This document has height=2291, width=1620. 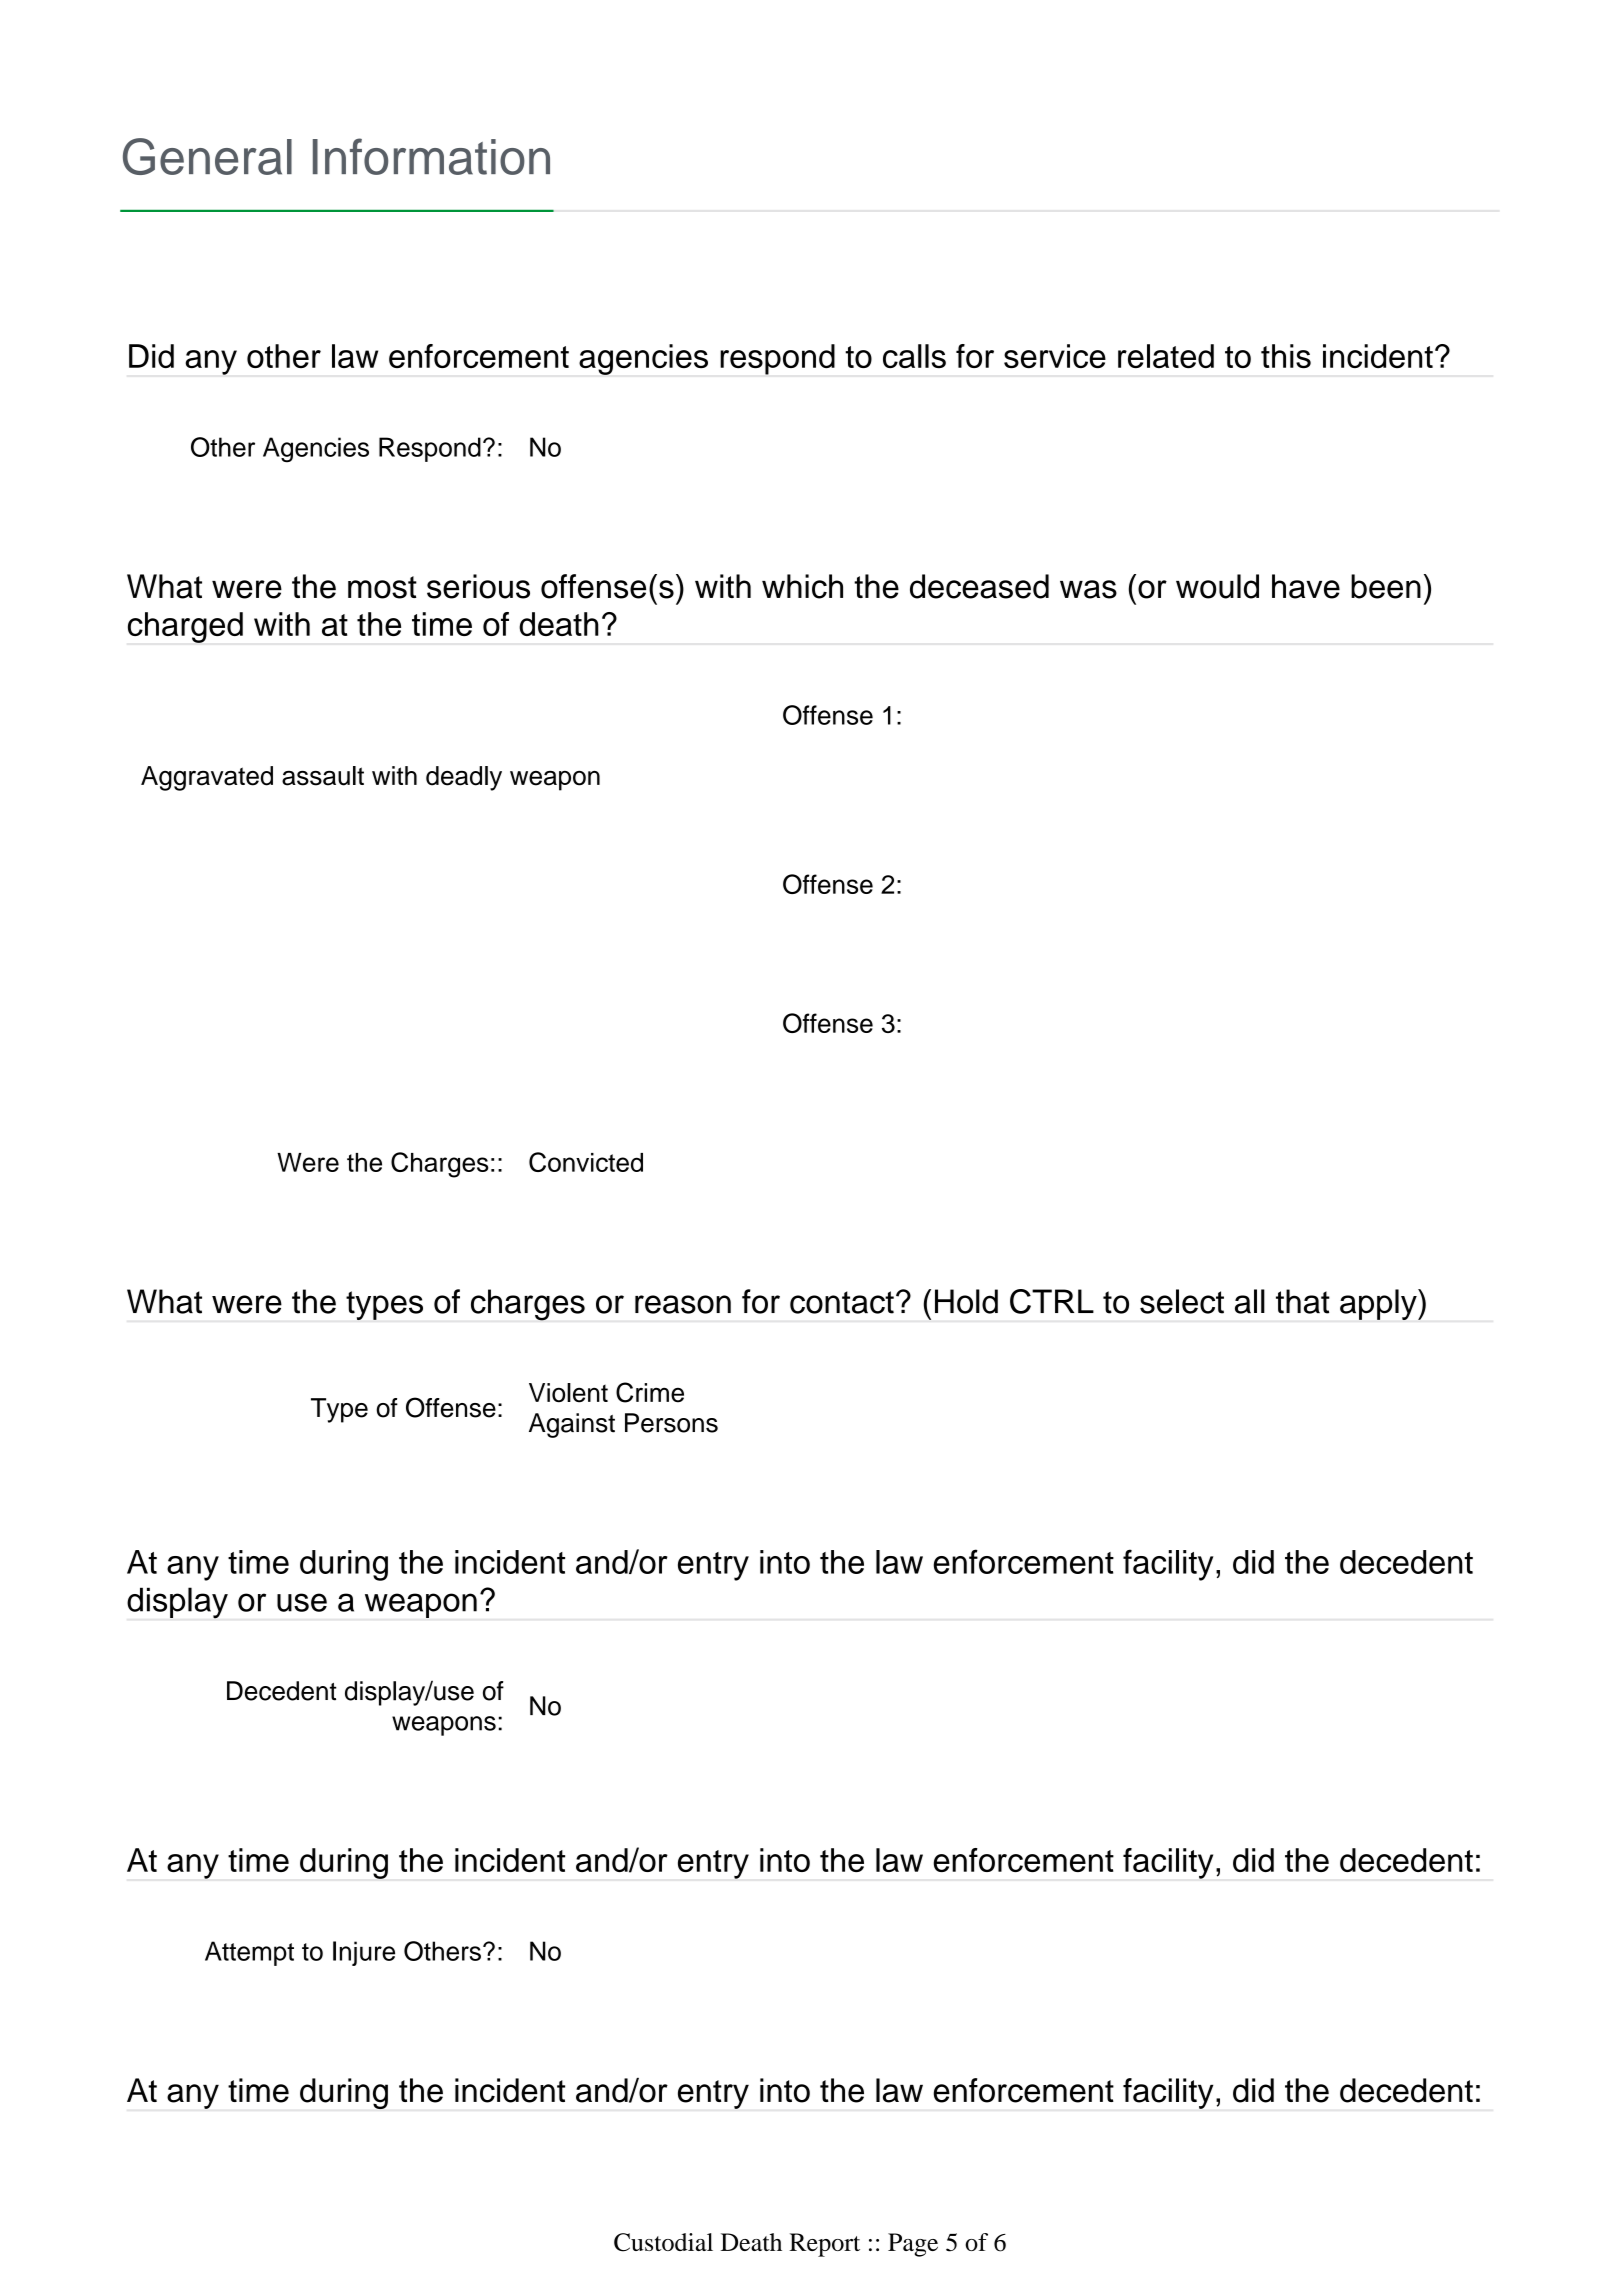 I want to click on Report, so click(x=824, y=2245).
